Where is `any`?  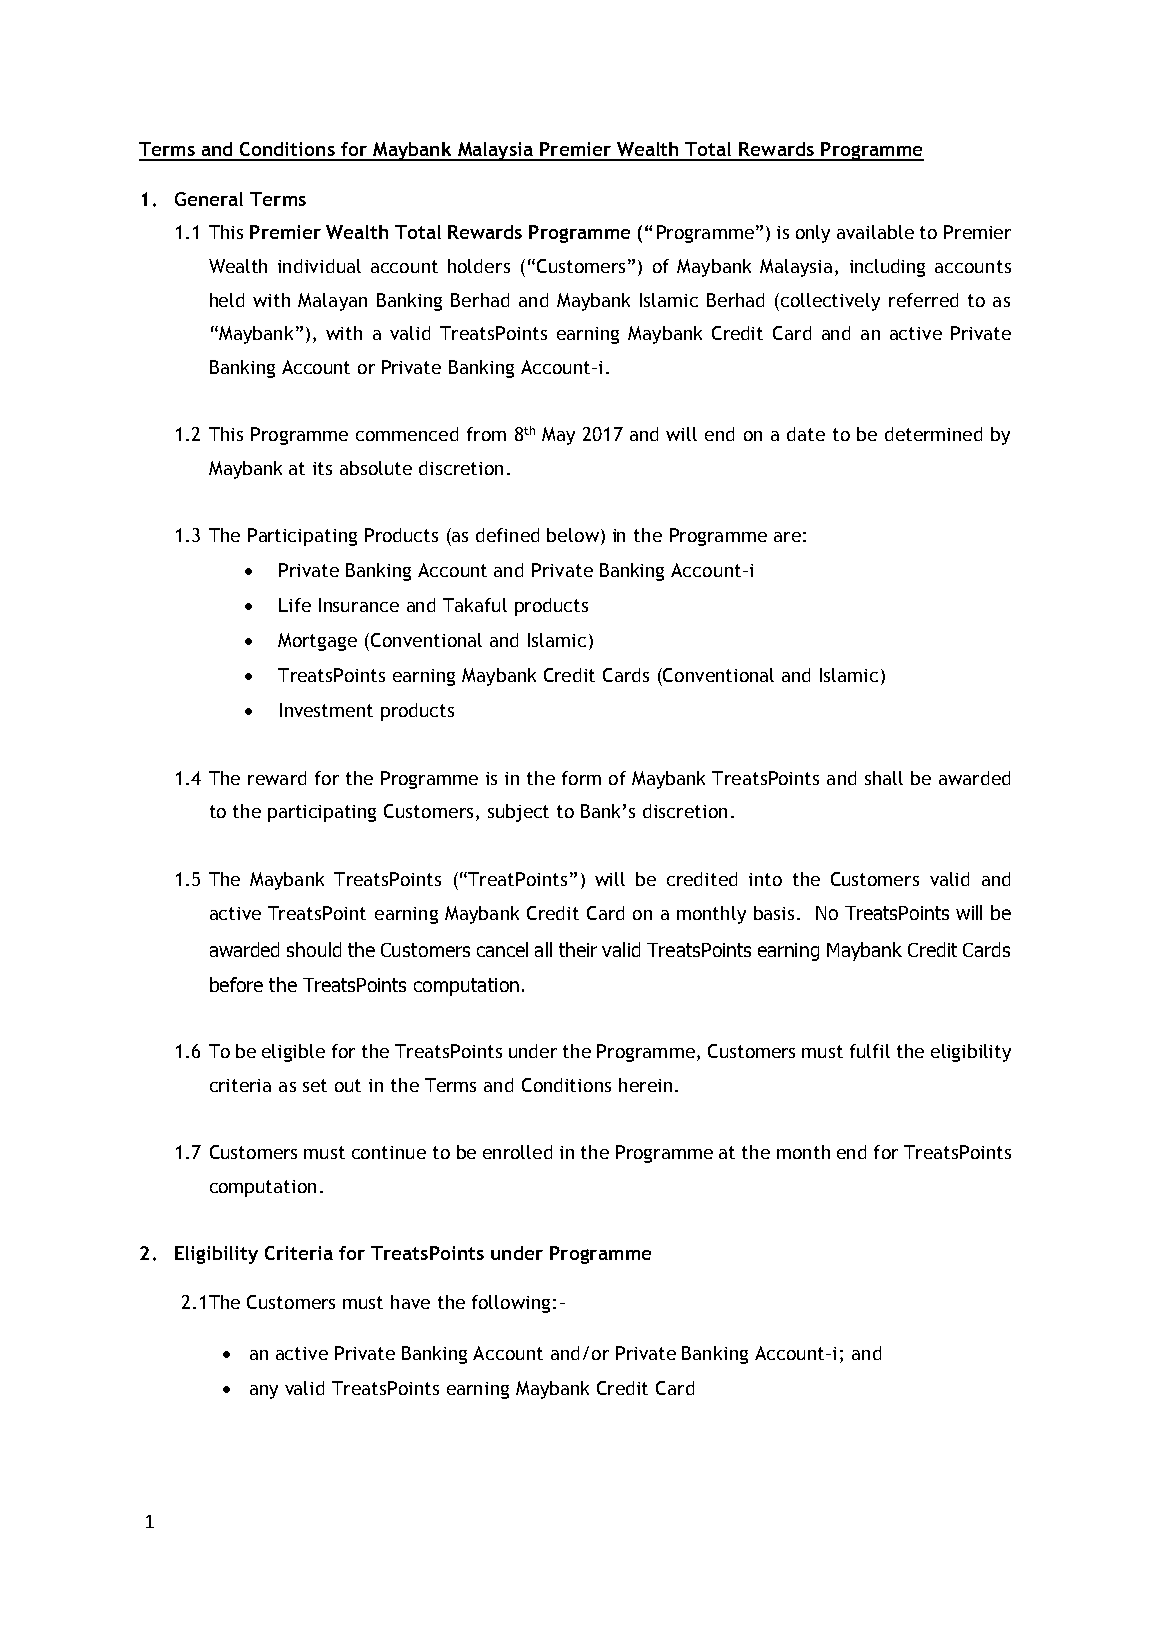 any is located at coordinates (264, 1392).
